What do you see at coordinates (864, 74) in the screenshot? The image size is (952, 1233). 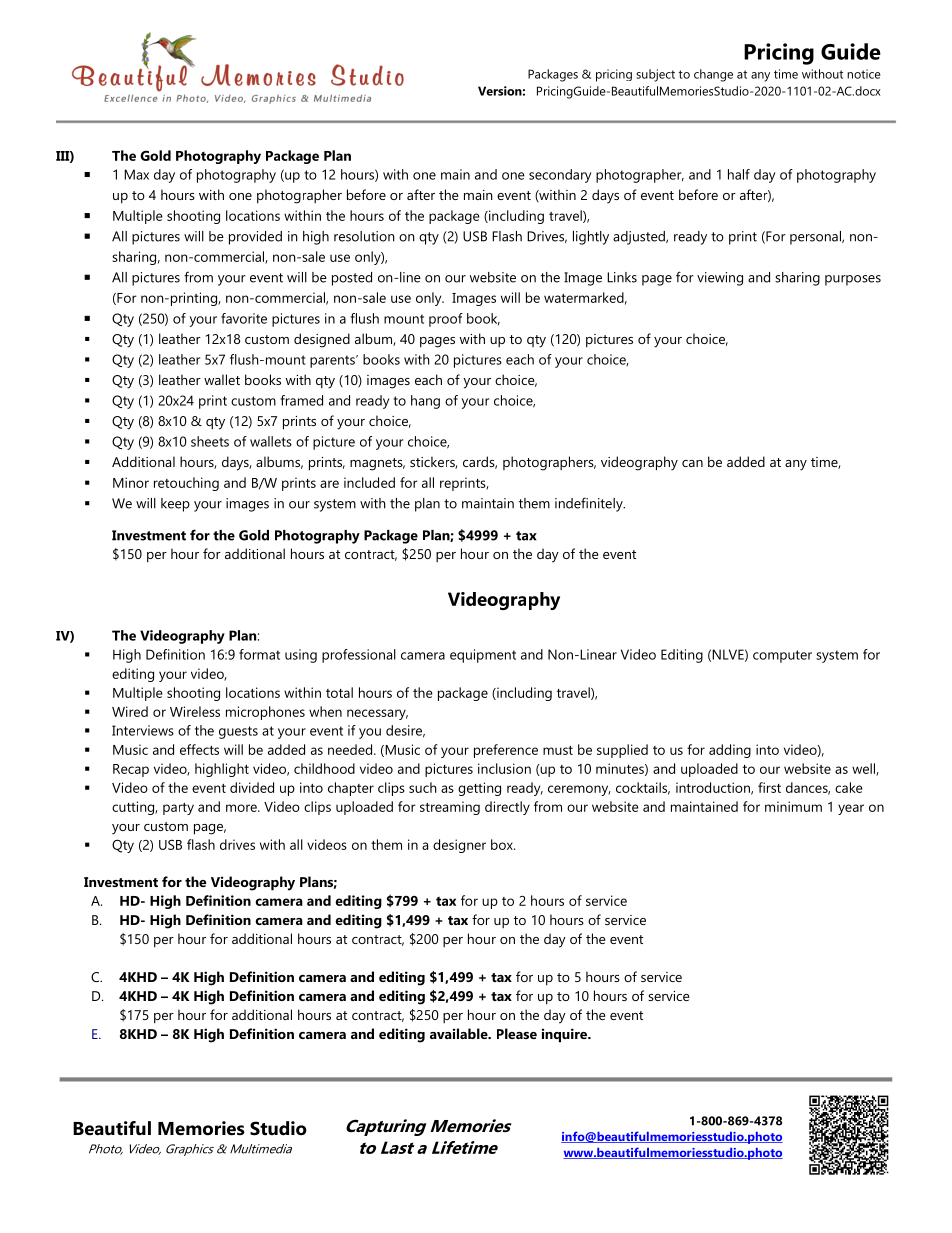 I see `notice` at bounding box center [864, 74].
